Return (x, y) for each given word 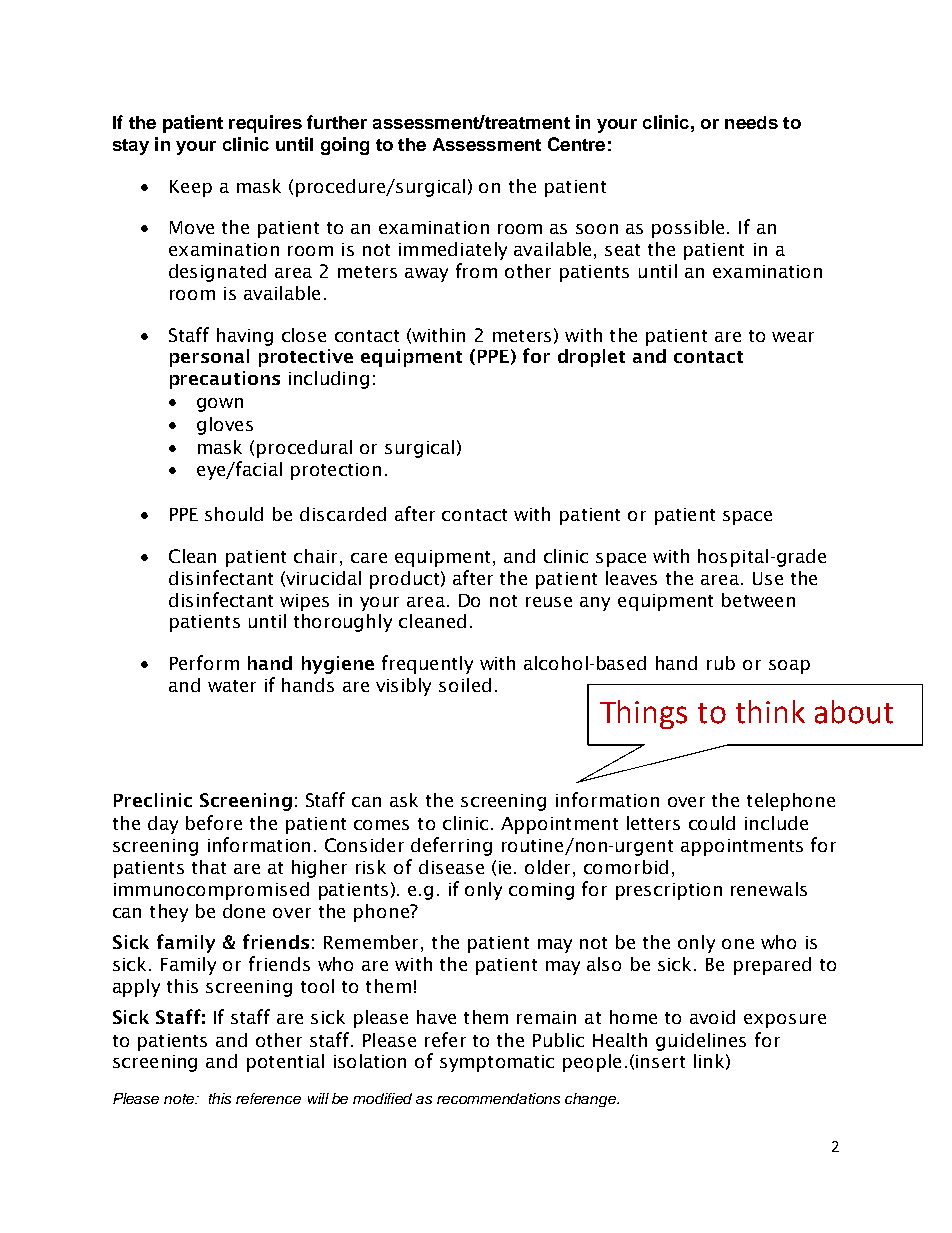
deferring (451, 846)
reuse (549, 602)
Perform (204, 662)
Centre (576, 144)
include (776, 823)
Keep (191, 188)
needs (751, 122)
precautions (225, 380)
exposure (785, 1021)
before (214, 822)
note (180, 1099)
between (758, 600)
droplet (591, 358)
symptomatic (497, 1063)
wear (793, 337)
